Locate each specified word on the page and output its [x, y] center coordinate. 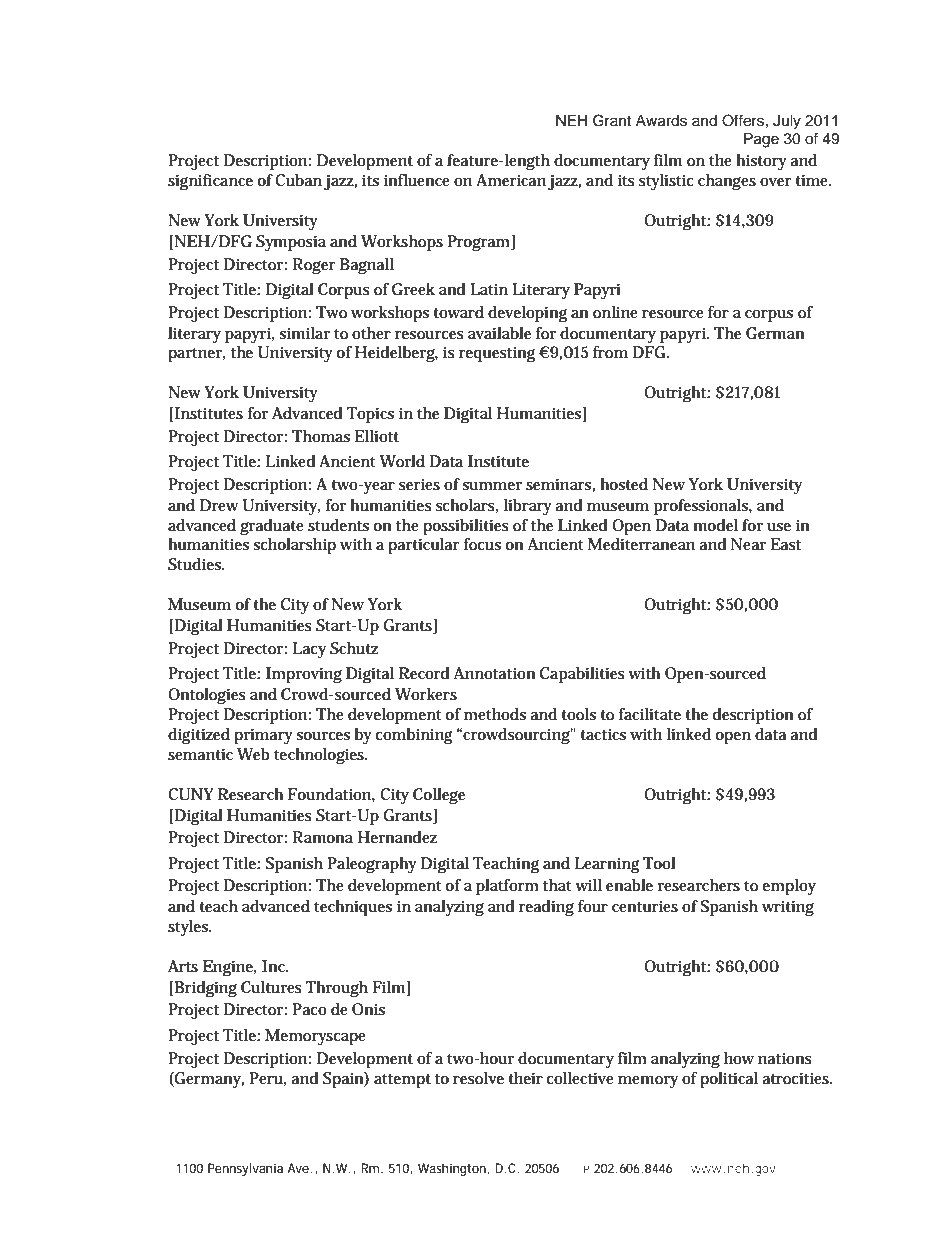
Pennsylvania [245, 1169]
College [439, 796]
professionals [701, 507]
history [761, 162]
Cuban [298, 180]
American [511, 180]
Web [253, 754]
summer [492, 486]
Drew [219, 505]
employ [789, 887]
